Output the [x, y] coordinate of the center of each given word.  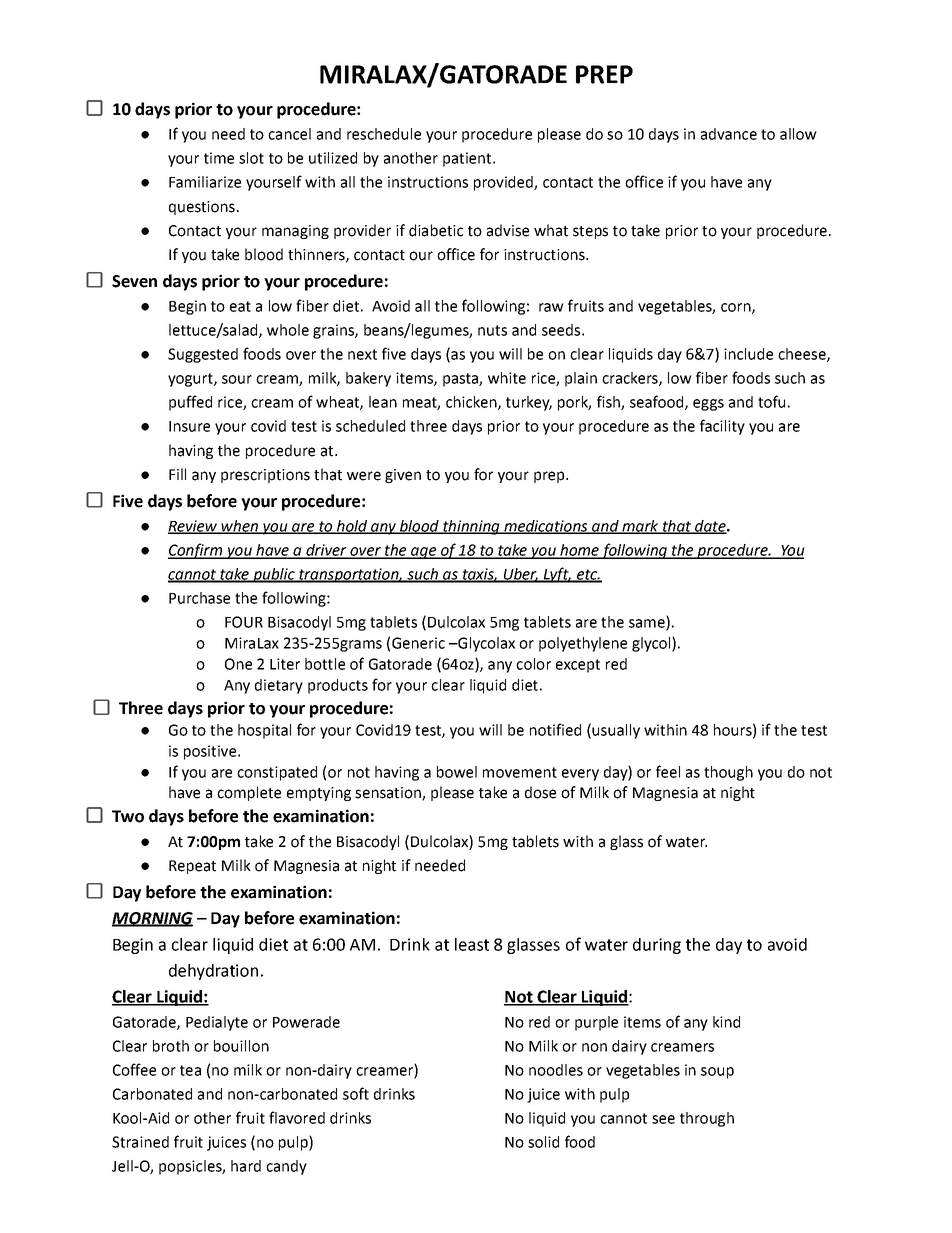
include [748, 354]
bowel [457, 772]
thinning [471, 527]
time [219, 158]
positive [210, 752]
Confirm [196, 551]
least [472, 944]
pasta [461, 380]
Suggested [203, 355]
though [728, 773]
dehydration [213, 972]
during [657, 946]
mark [640, 527]
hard [246, 1166]
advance [729, 134]
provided [504, 183]
